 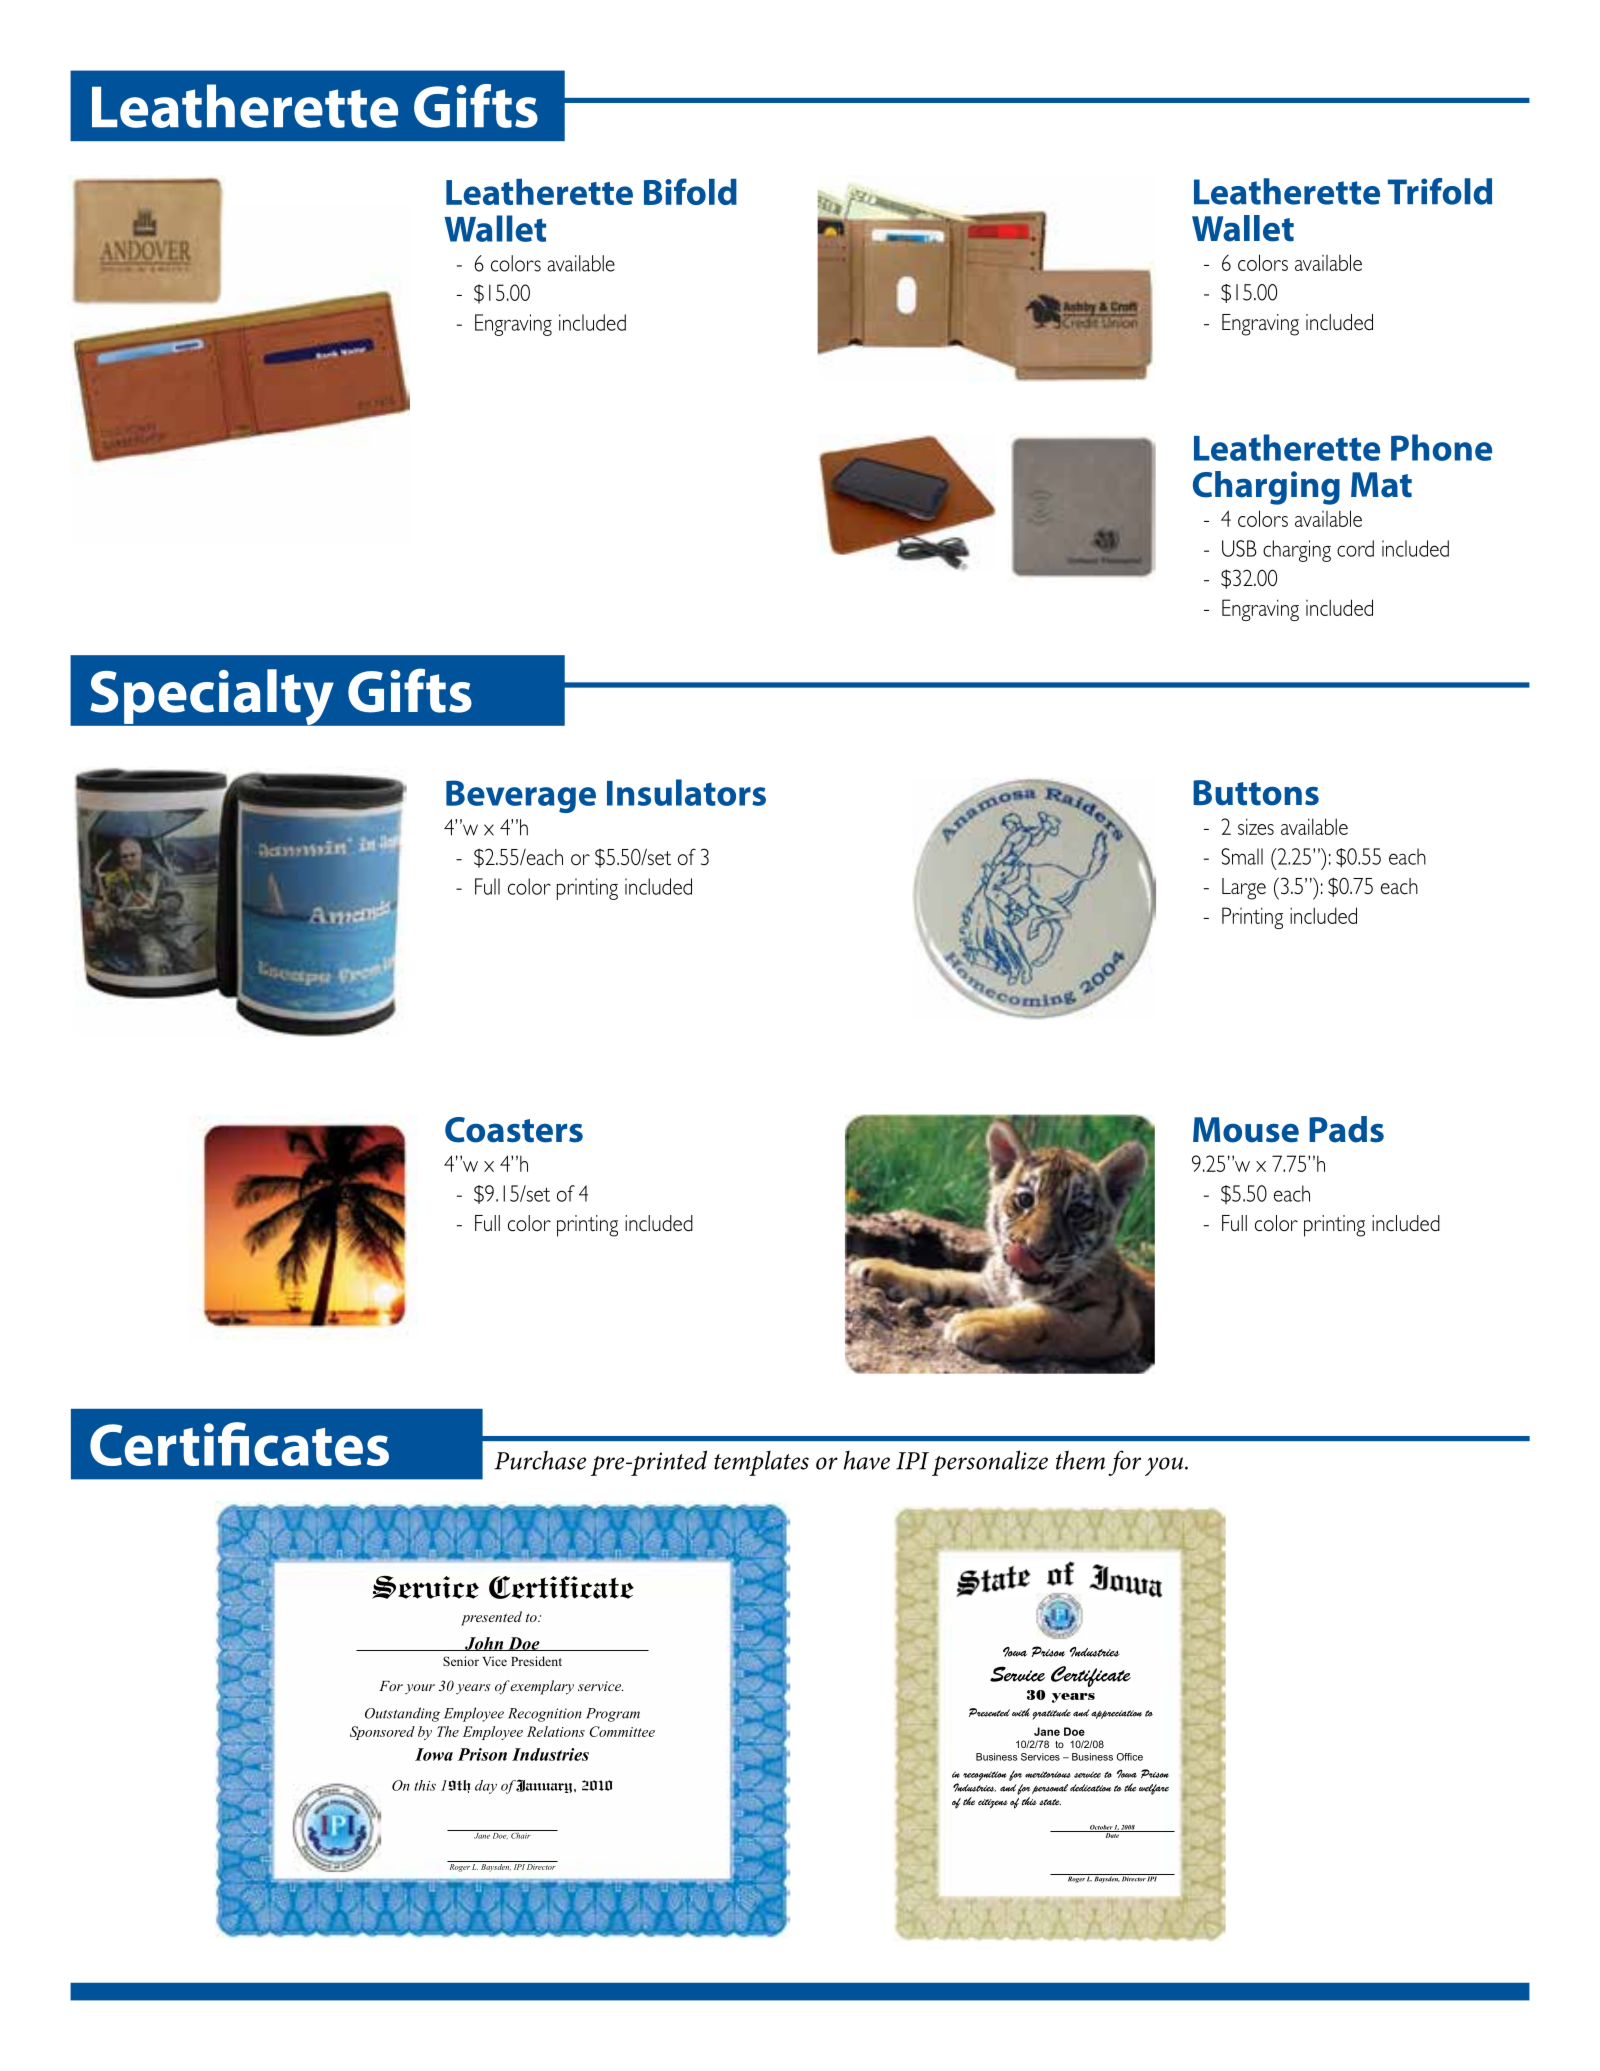 What do you see at coordinates (1246, 1130) in the screenshot?
I see `Mouse` at bounding box center [1246, 1130].
